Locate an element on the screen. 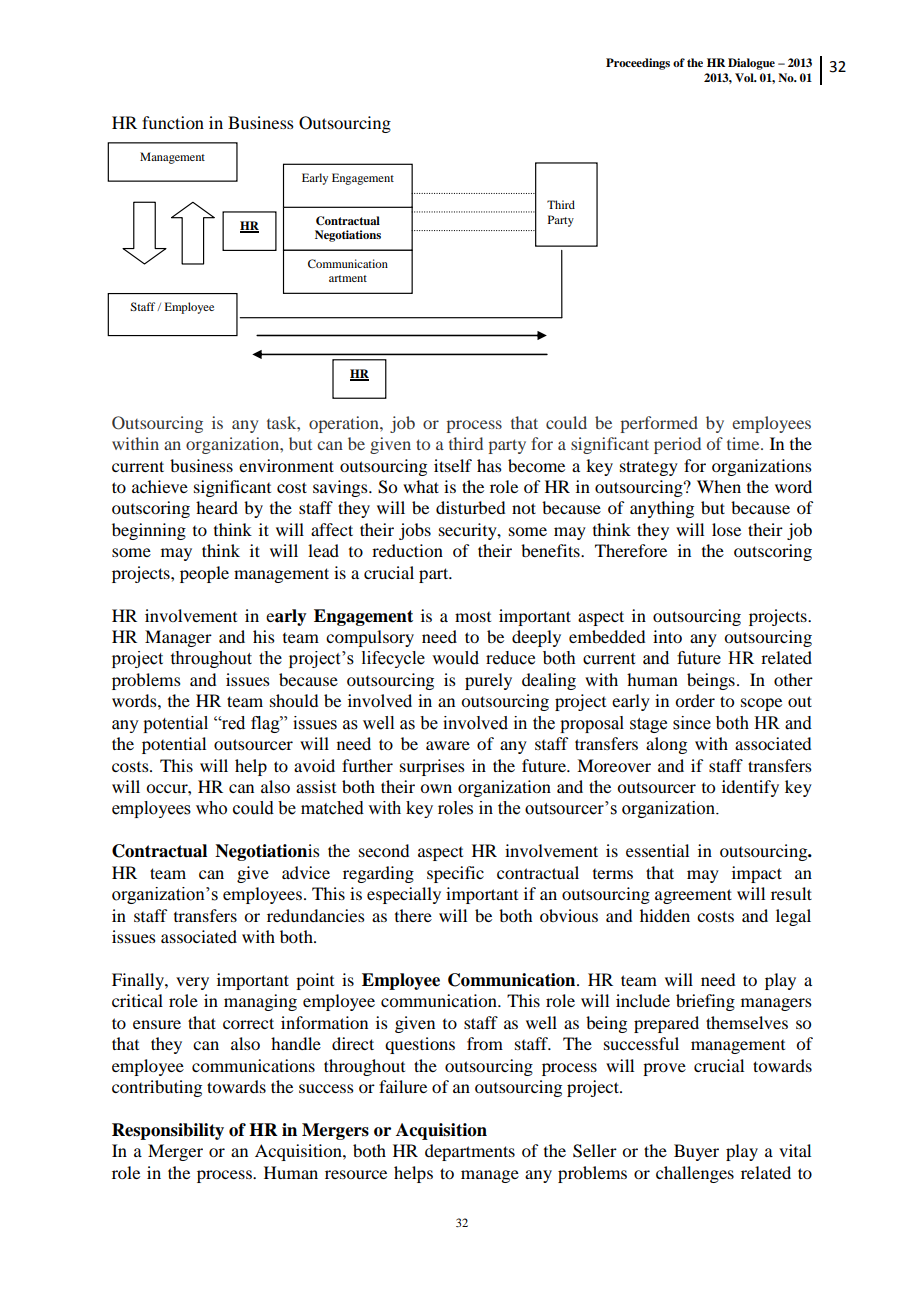 Image resolution: width=924 pixels, height=1307 pixels. time is located at coordinates (744, 443).
